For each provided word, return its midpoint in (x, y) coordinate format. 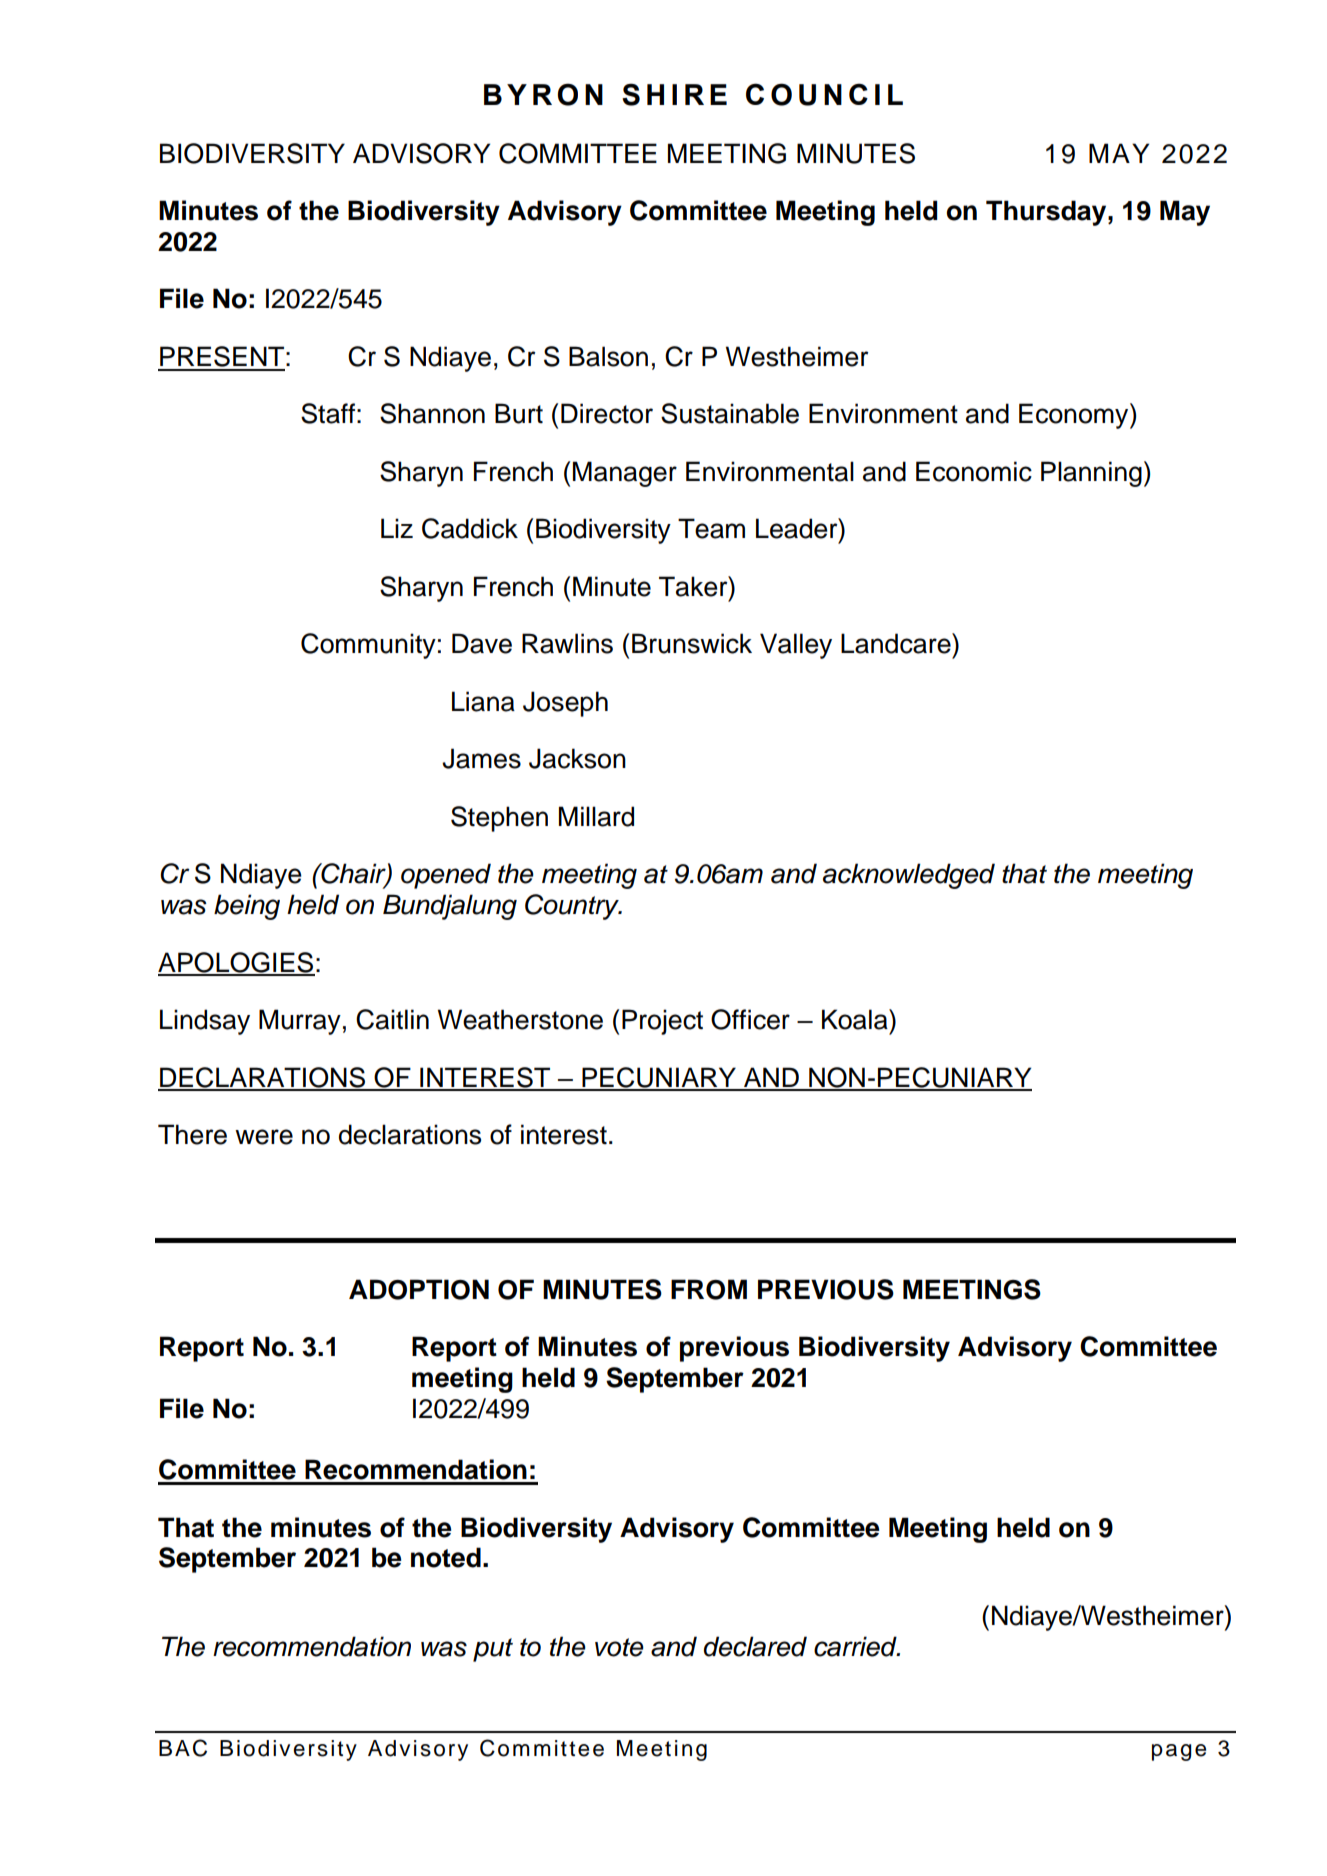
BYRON (543, 94)
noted (446, 1557)
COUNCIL (824, 94)
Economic (974, 471)
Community (368, 646)
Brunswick (692, 643)
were (264, 1137)
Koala (856, 1019)
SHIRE (674, 94)
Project (662, 1022)
